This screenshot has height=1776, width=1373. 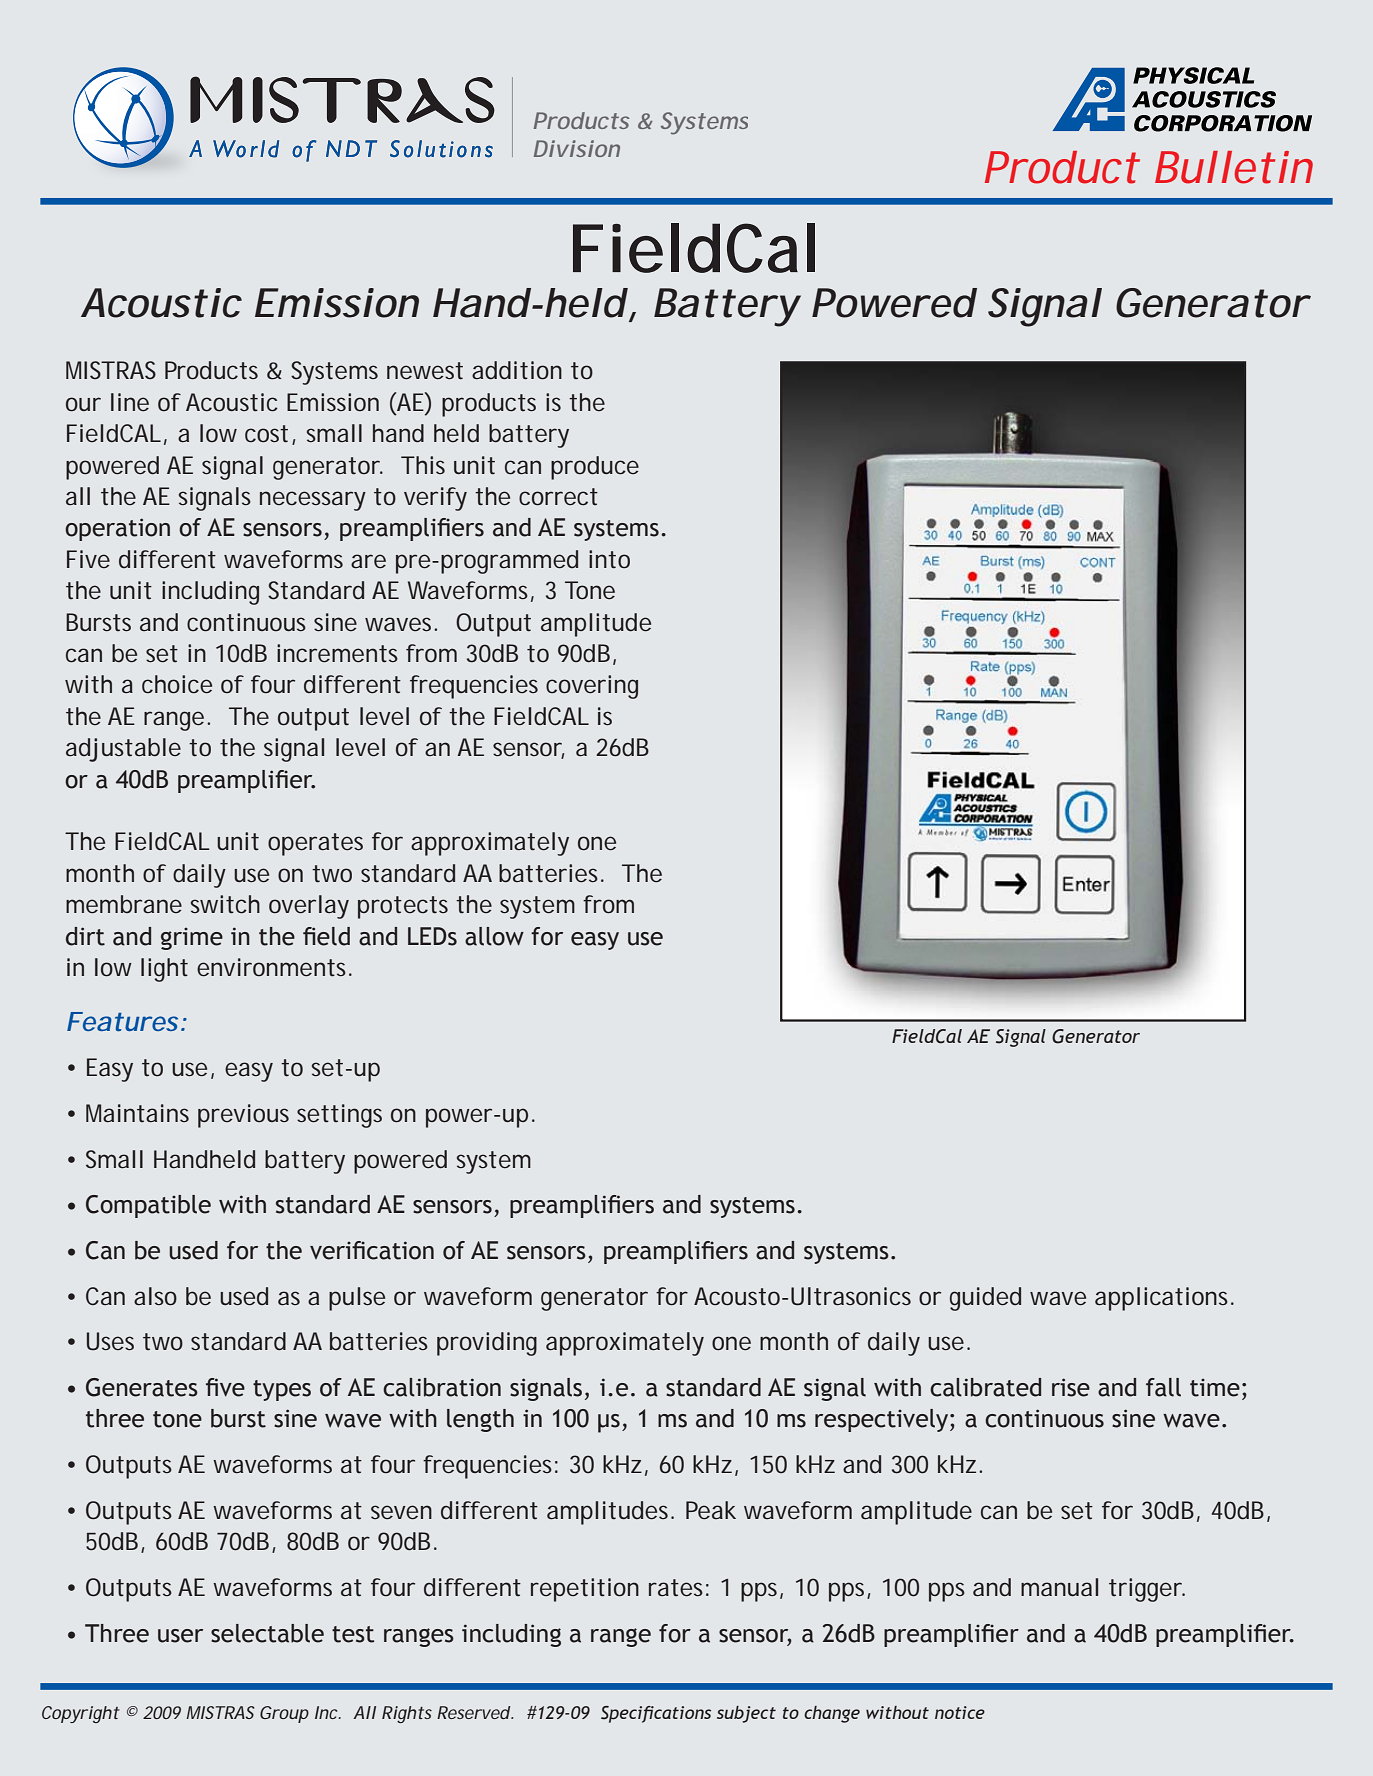 I want to click on Bulletin, so click(x=1234, y=167).
